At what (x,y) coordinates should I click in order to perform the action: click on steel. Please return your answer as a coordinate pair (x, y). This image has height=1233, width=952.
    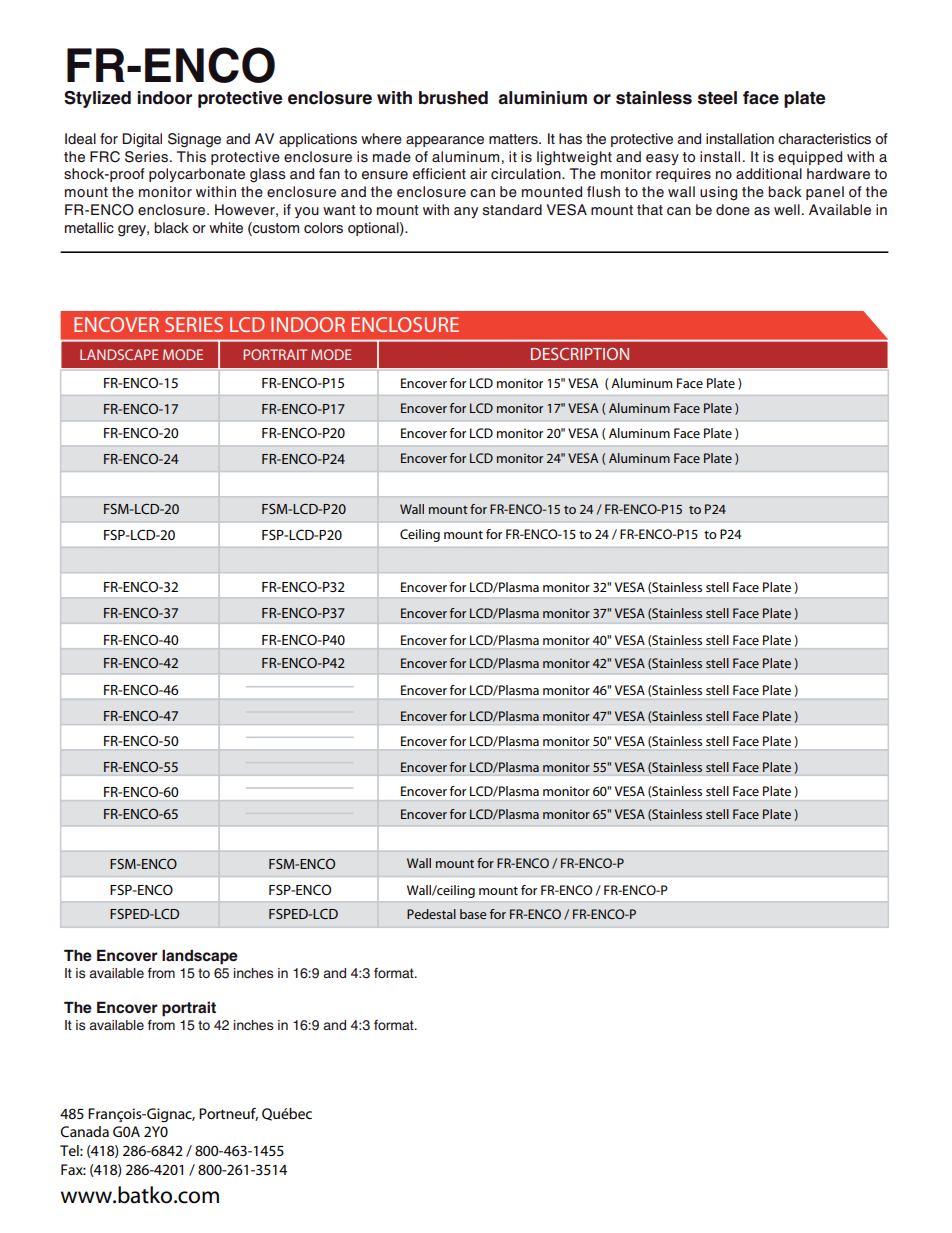
    Looking at the image, I should click on (717, 98).
